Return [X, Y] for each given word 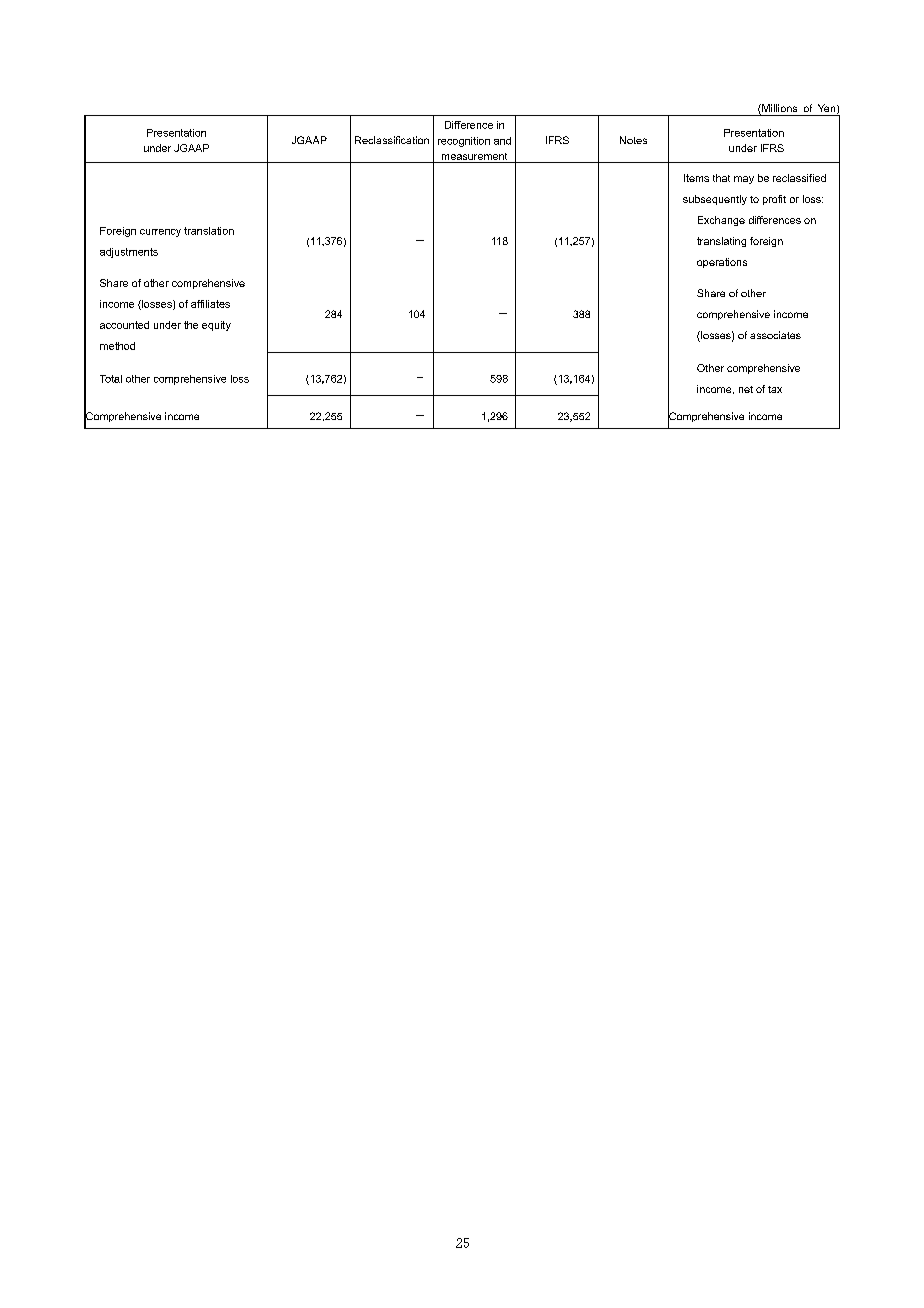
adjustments [129, 253]
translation [209, 231]
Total [111, 379]
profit [774, 200]
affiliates [210, 304]
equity [216, 326]
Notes [633, 140]
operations [722, 263]
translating [721, 242]
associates [775, 335]
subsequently [715, 200]
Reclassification [392, 140]
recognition [464, 142]
